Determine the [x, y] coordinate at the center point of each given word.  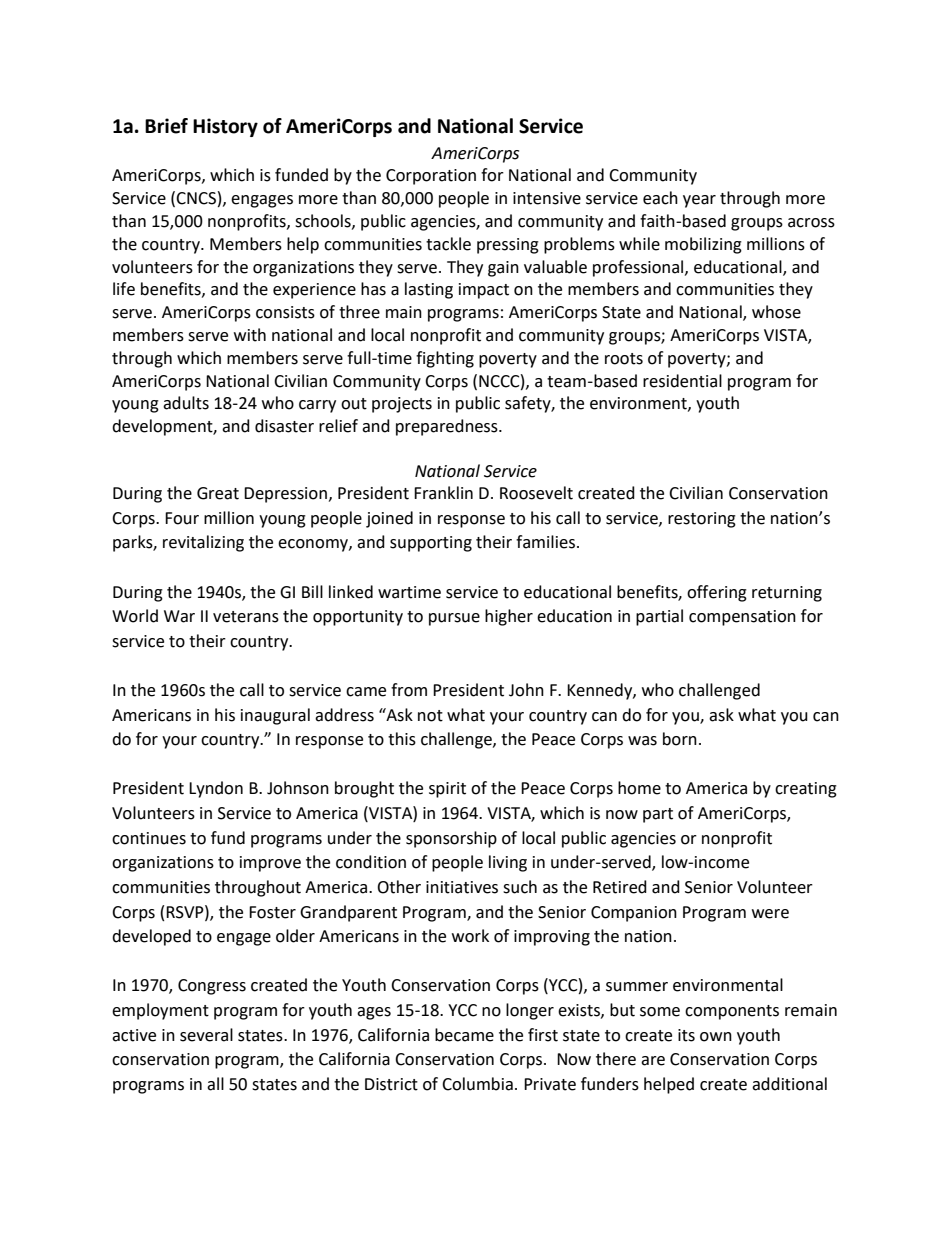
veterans [246, 617]
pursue [454, 619]
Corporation [431, 177]
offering [717, 593]
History [225, 127]
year [699, 201]
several [206, 1035]
